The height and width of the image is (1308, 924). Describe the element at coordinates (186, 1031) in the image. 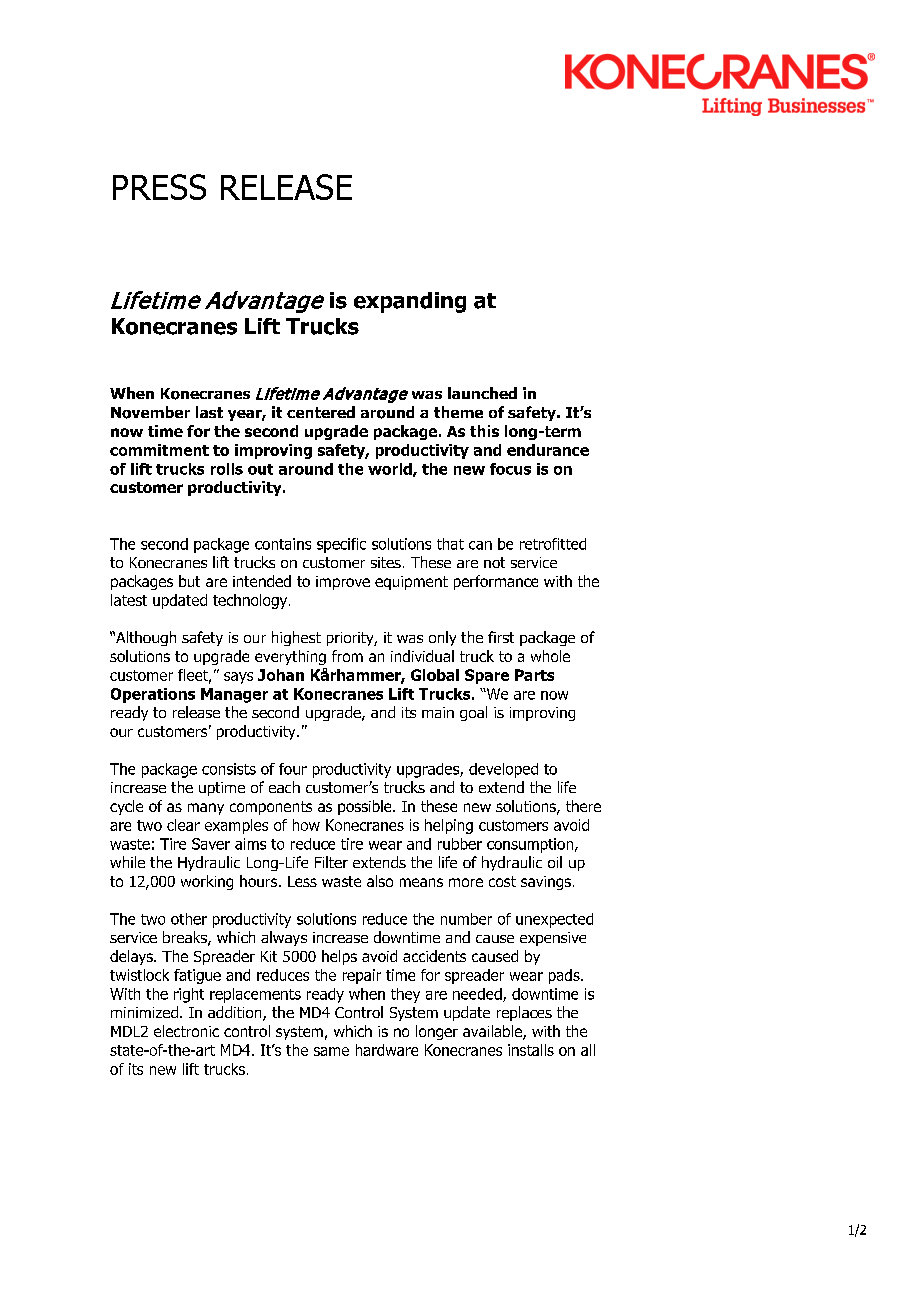

I see `electronic` at that location.
